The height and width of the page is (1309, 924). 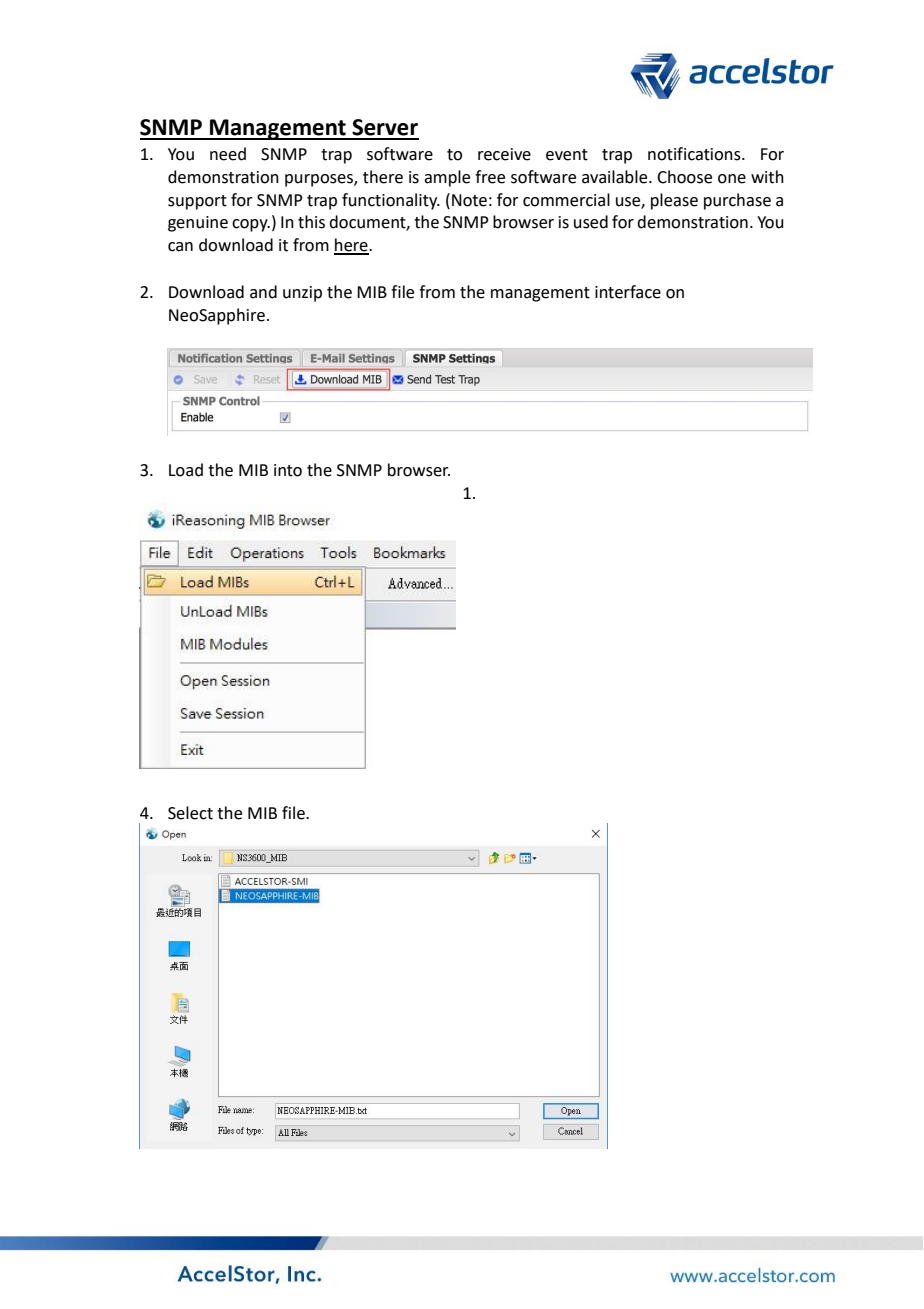 I want to click on unzip, so click(x=302, y=294).
